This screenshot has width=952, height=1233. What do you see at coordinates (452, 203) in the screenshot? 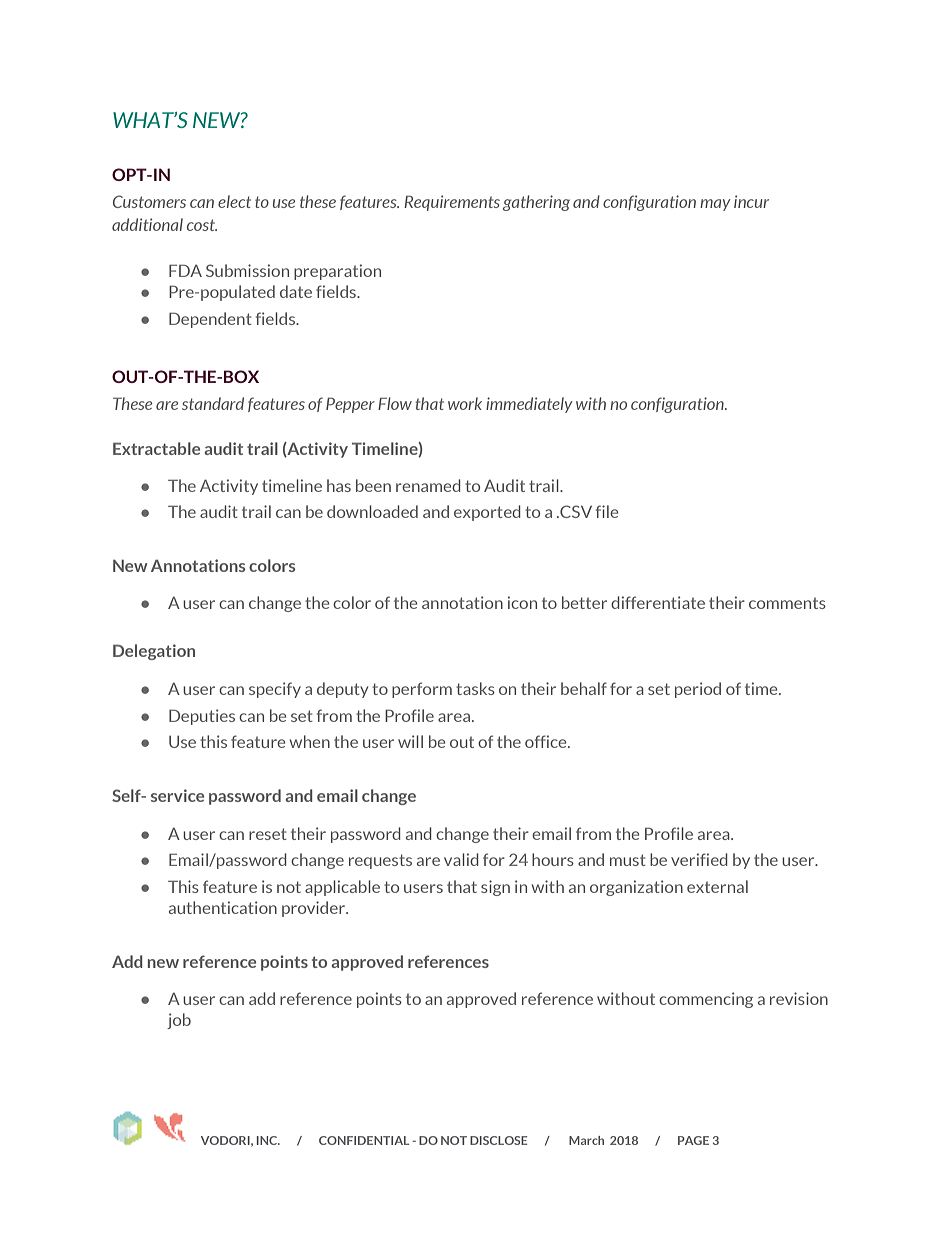
I see `Requirements` at bounding box center [452, 203].
